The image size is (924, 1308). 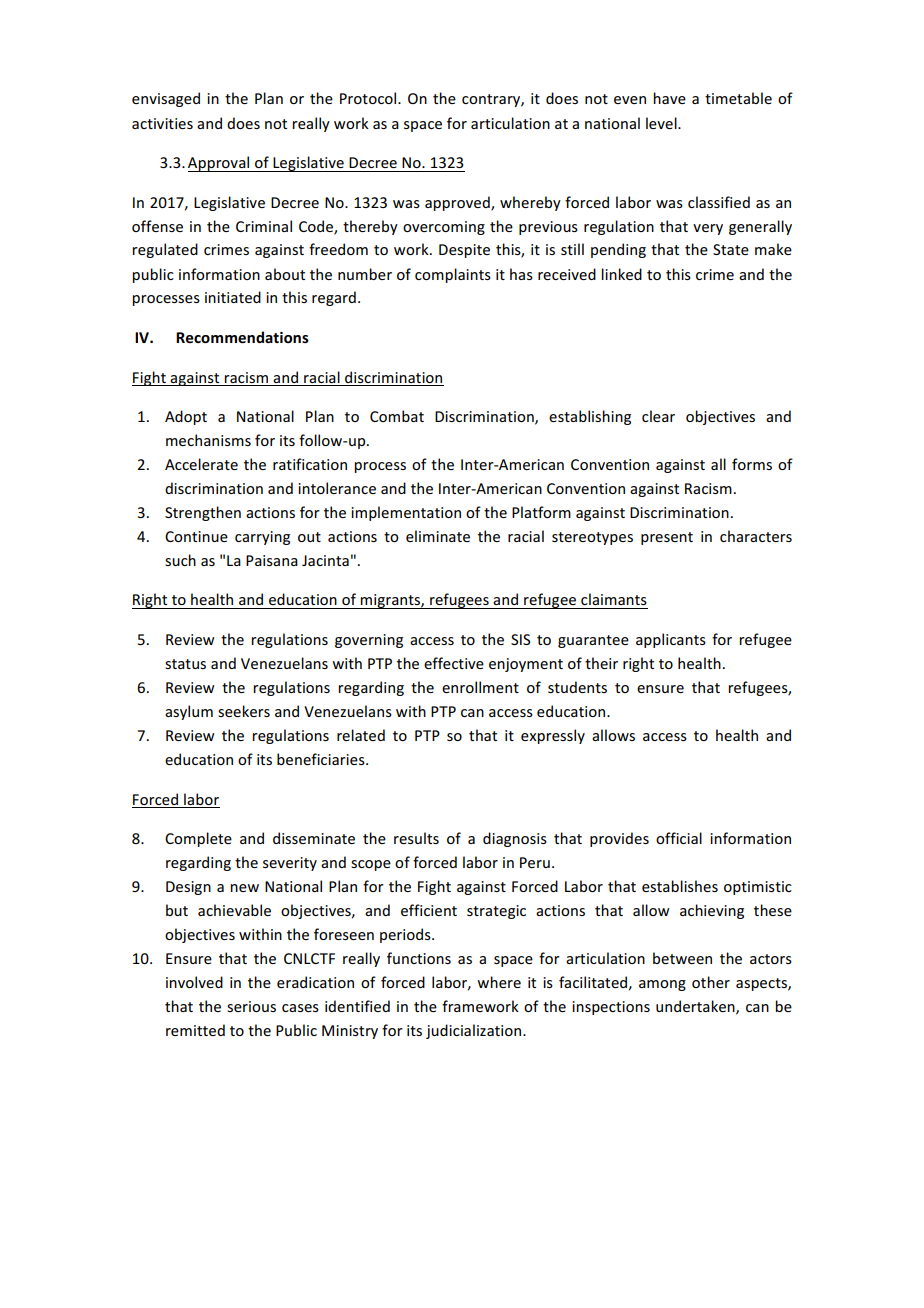 I want to click on functions, so click(x=419, y=958).
